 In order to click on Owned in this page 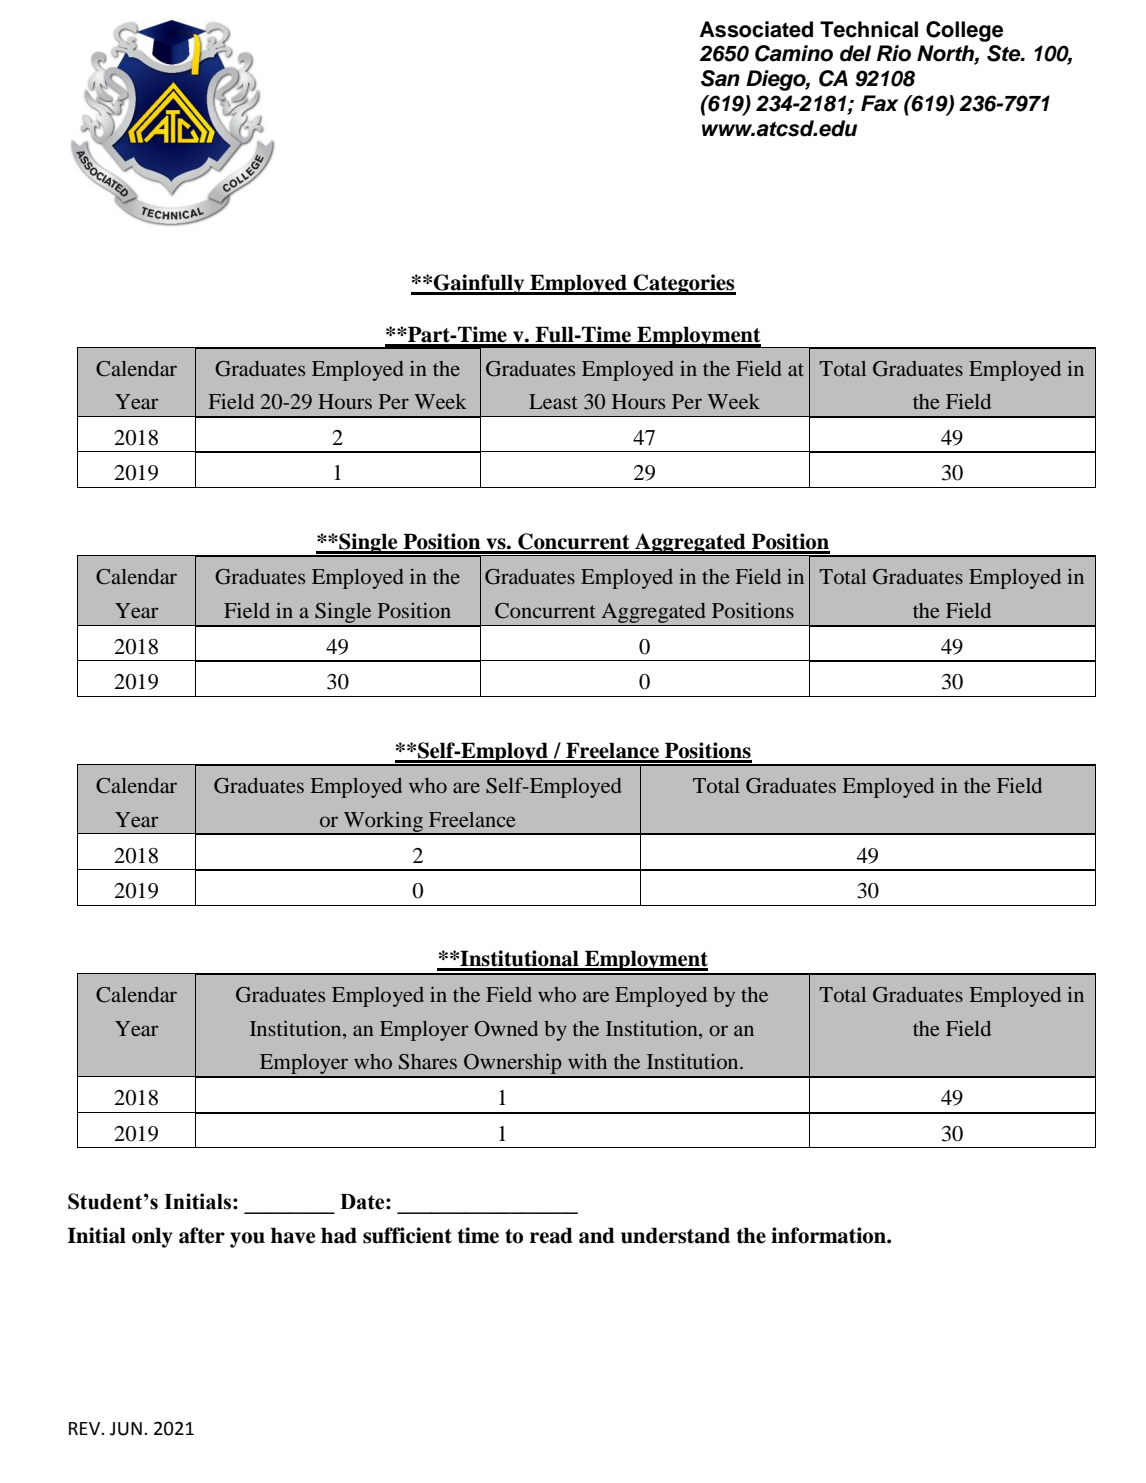, I will do `click(506, 1029)`.
